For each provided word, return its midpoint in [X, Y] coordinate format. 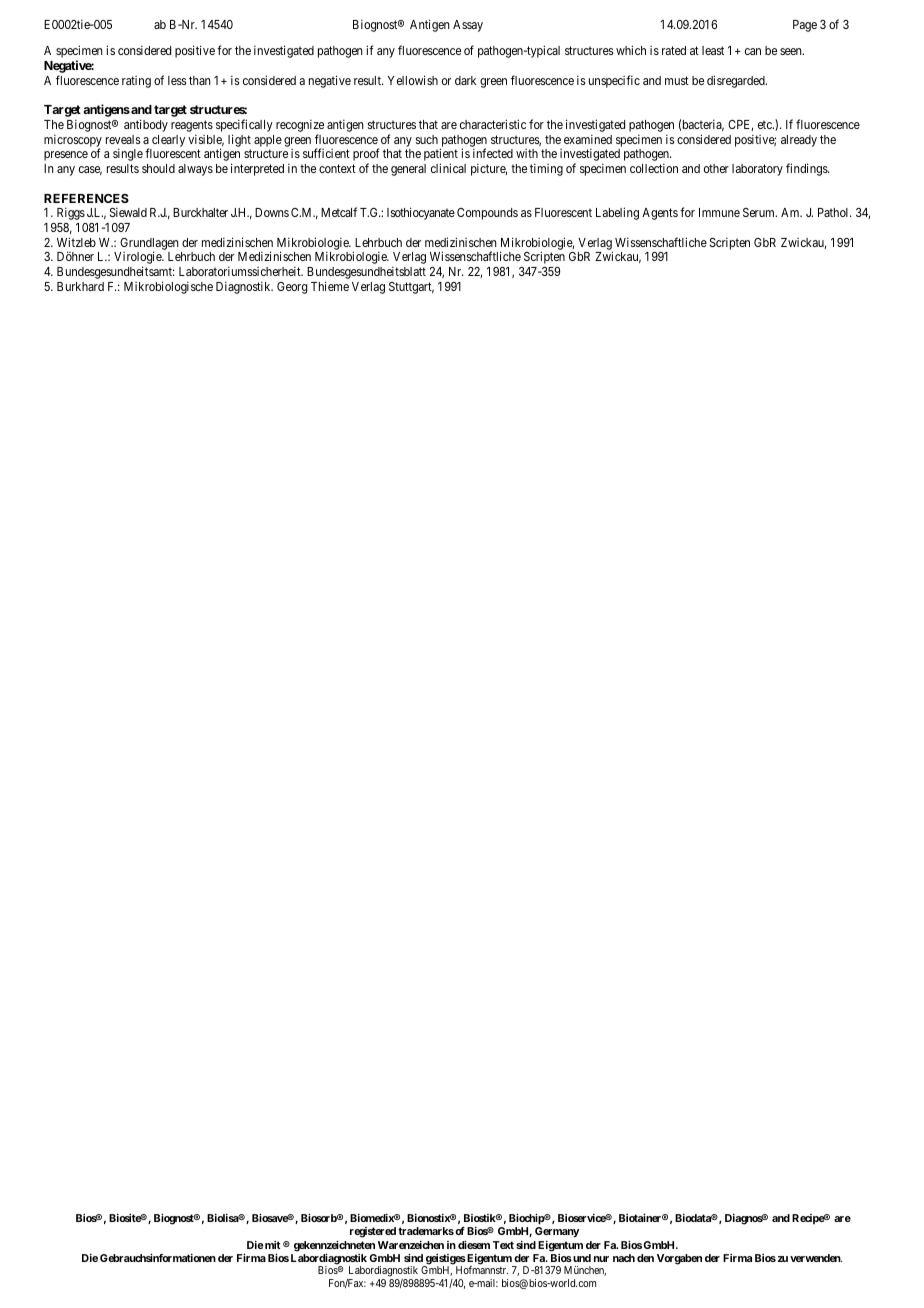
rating [136, 82]
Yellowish [413, 80]
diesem [474, 1244]
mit [271, 1245]
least [713, 50]
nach [624, 1258]
